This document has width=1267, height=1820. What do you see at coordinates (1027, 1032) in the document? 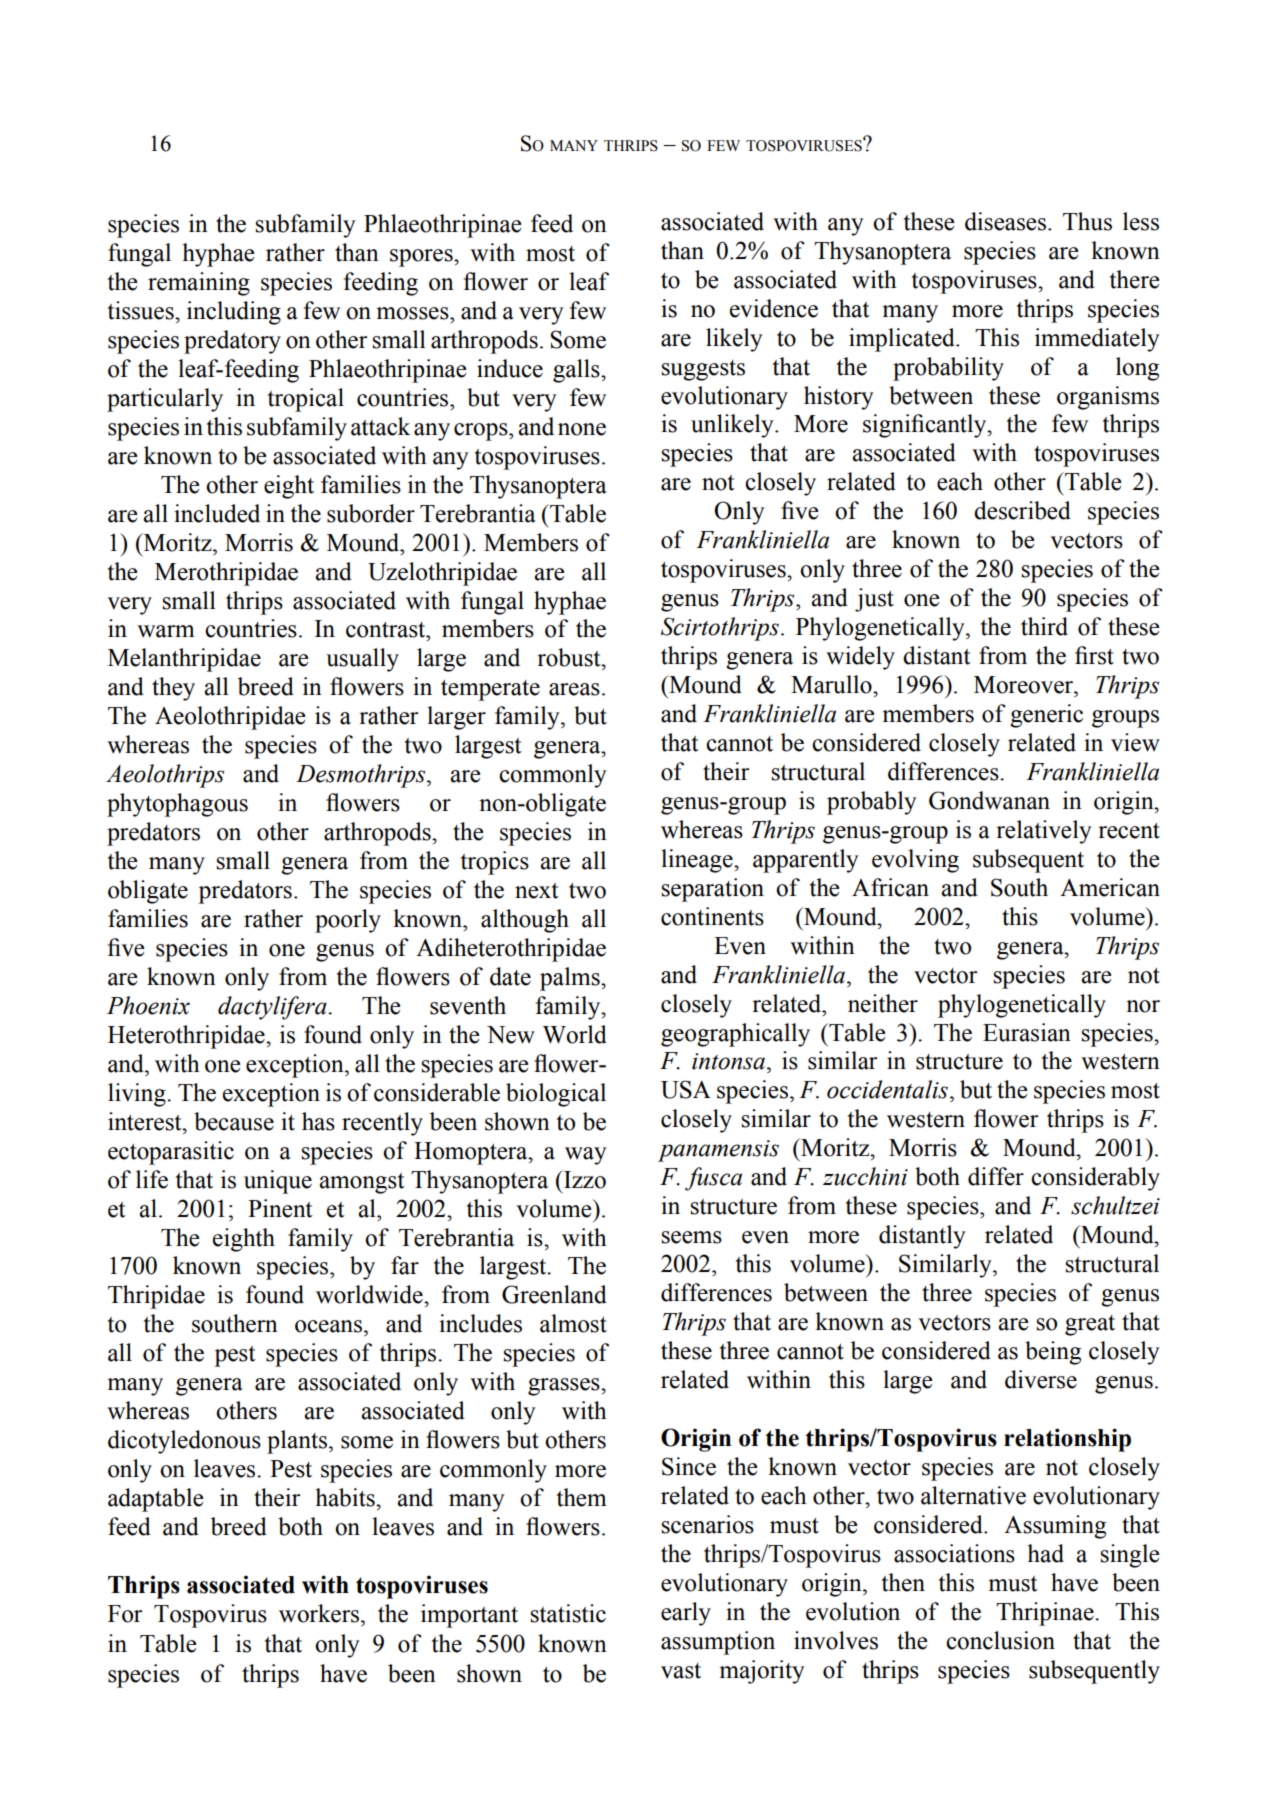
I see `Eurasian` at bounding box center [1027, 1032].
